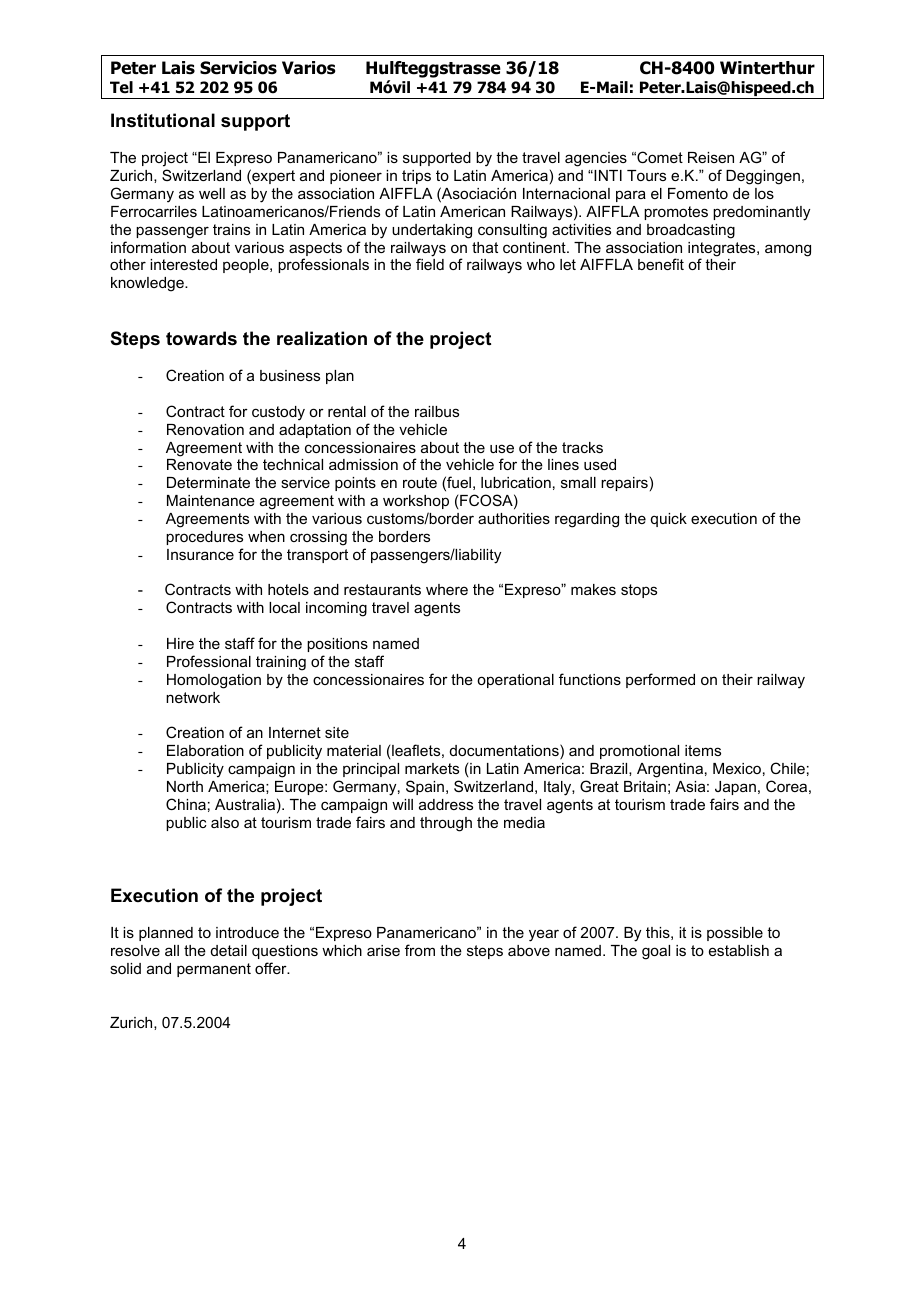 The image size is (924, 1308). Describe the element at coordinates (201, 338) in the document. I see `towards` at that location.
